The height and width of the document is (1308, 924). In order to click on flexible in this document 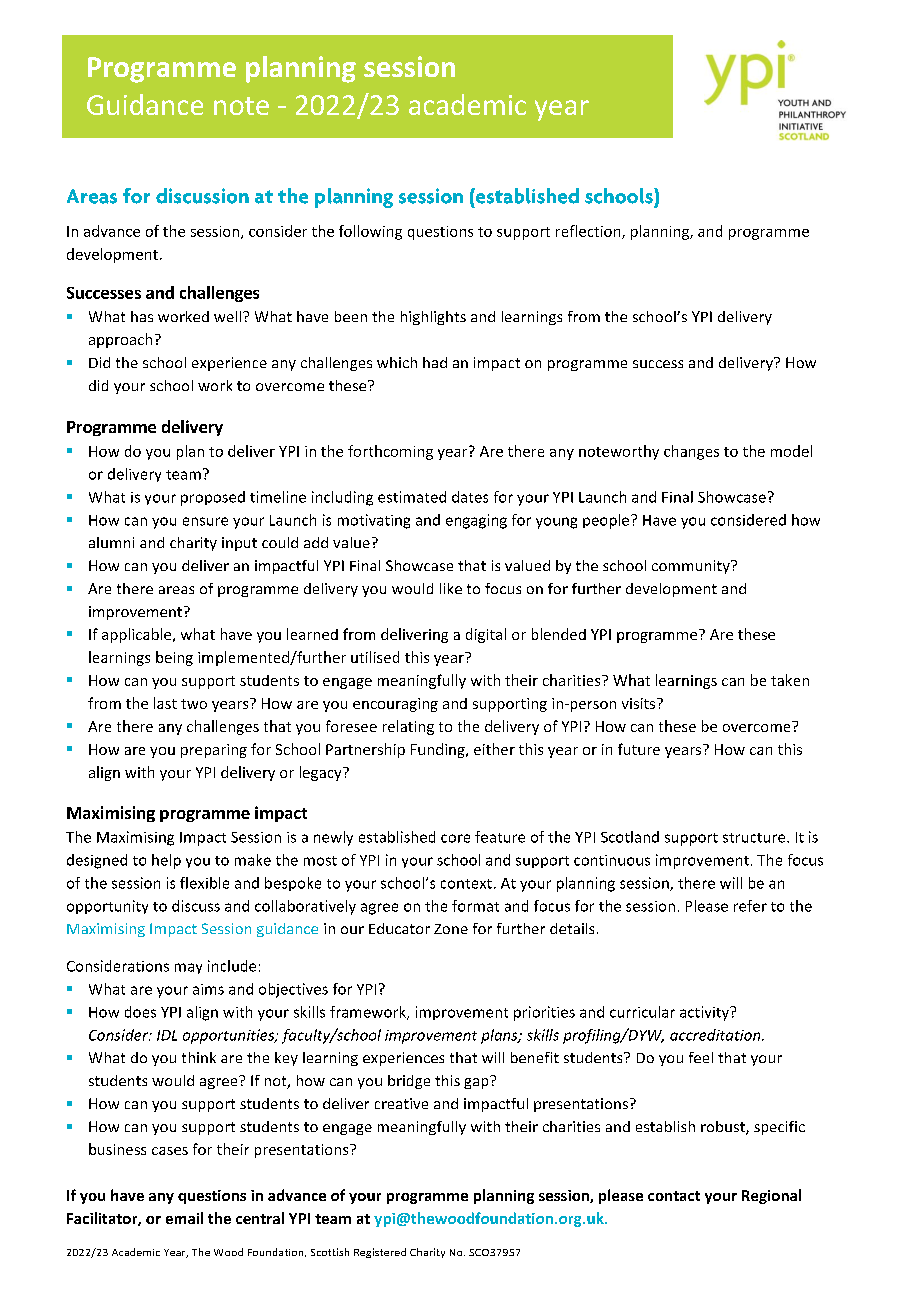, I will do `click(204, 883)`.
